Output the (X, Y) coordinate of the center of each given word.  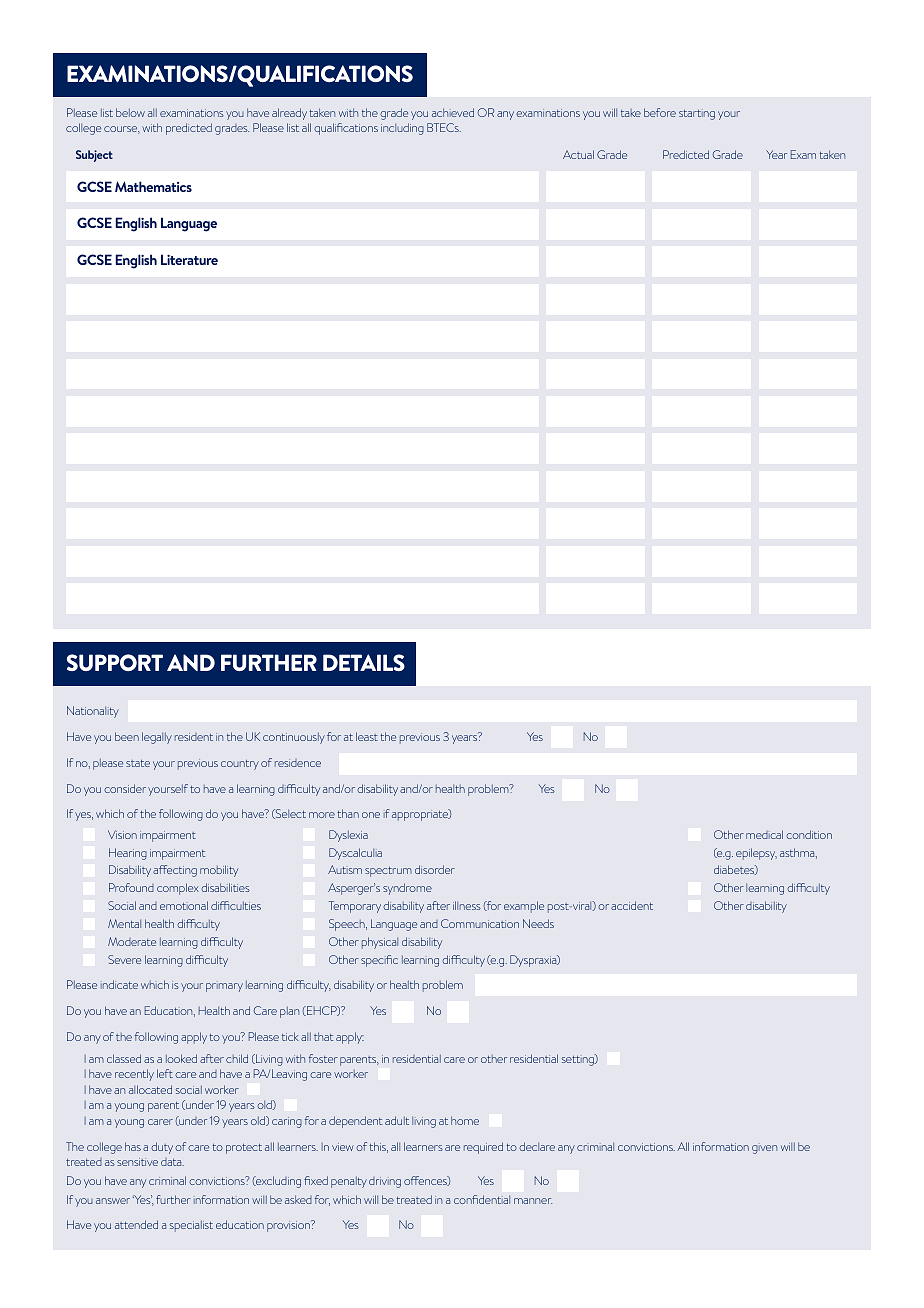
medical (764, 834)
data (172, 1162)
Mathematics (153, 186)
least (367, 736)
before (660, 112)
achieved (453, 112)
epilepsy (756, 854)
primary (224, 987)
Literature (189, 259)
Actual (578, 154)
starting (697, 115)
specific (379, 961)
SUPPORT (115, 662)
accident (632, 905)
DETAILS (364, 662)
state (138, 763)
